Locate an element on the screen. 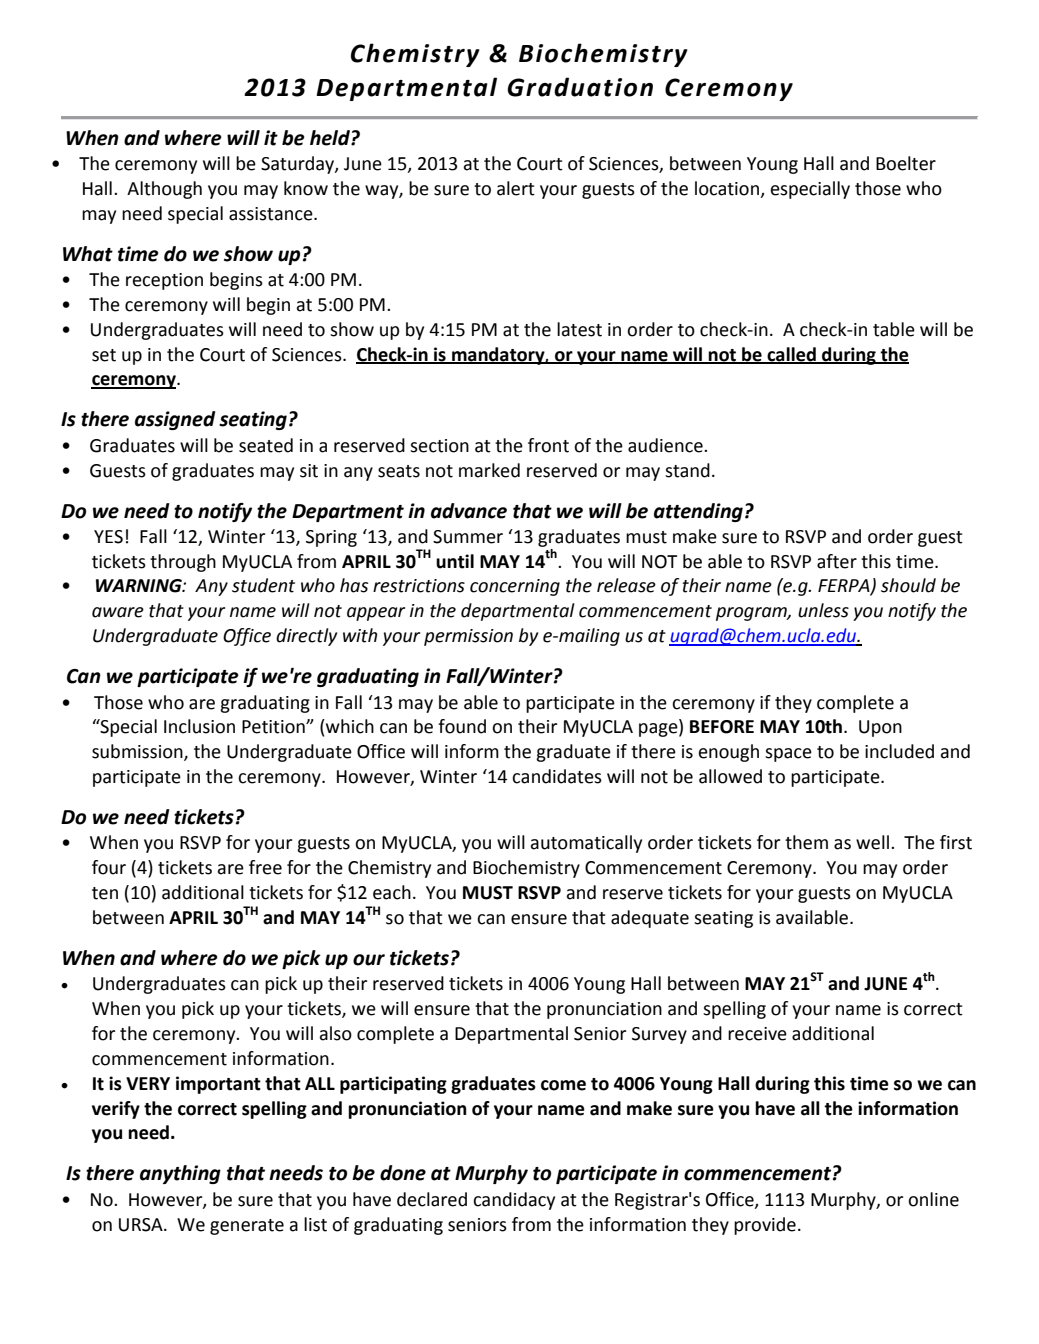  anything is located at coordinates (180, 1174).
